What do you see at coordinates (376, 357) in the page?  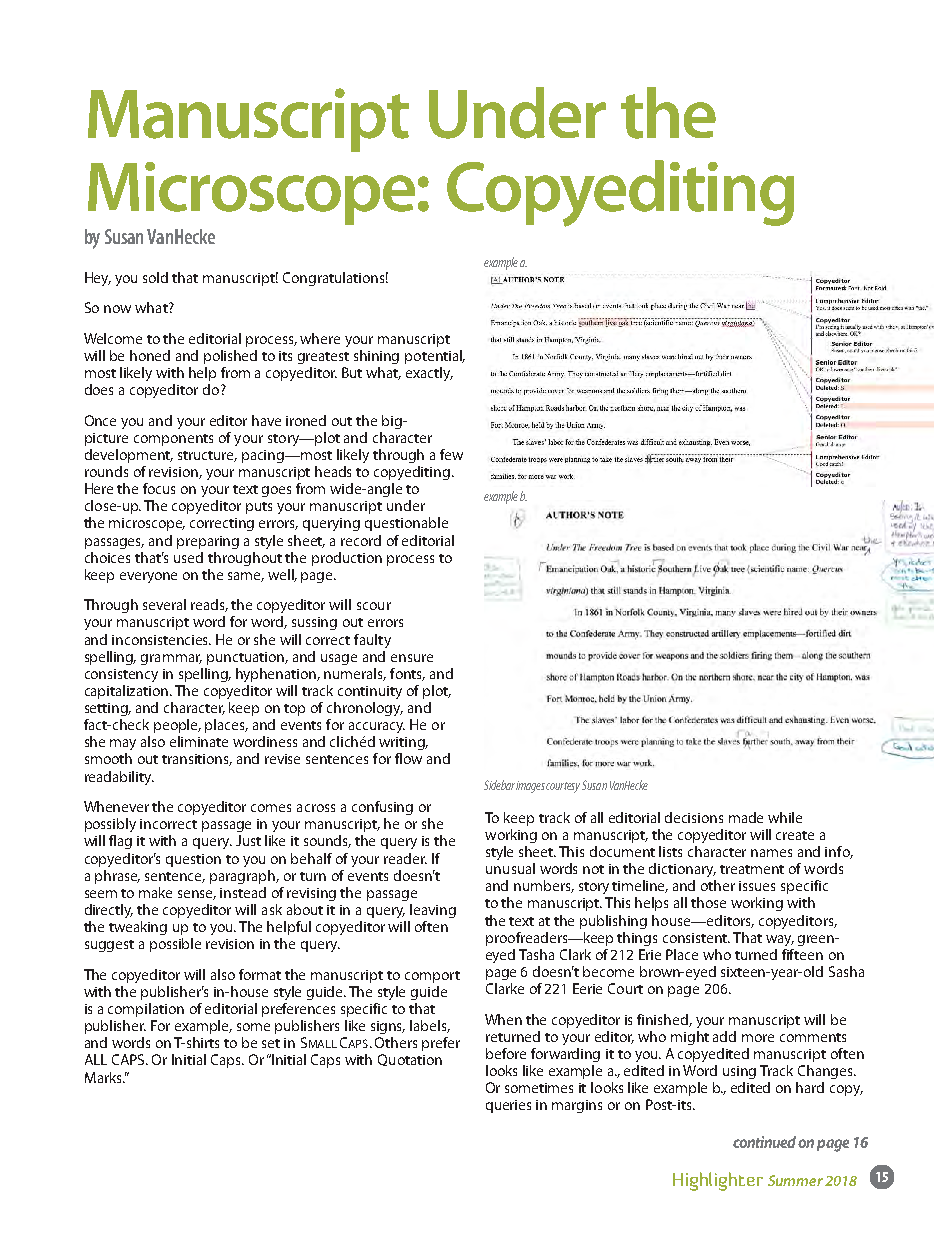 I see `shining` at bounding box center [376, 357].
